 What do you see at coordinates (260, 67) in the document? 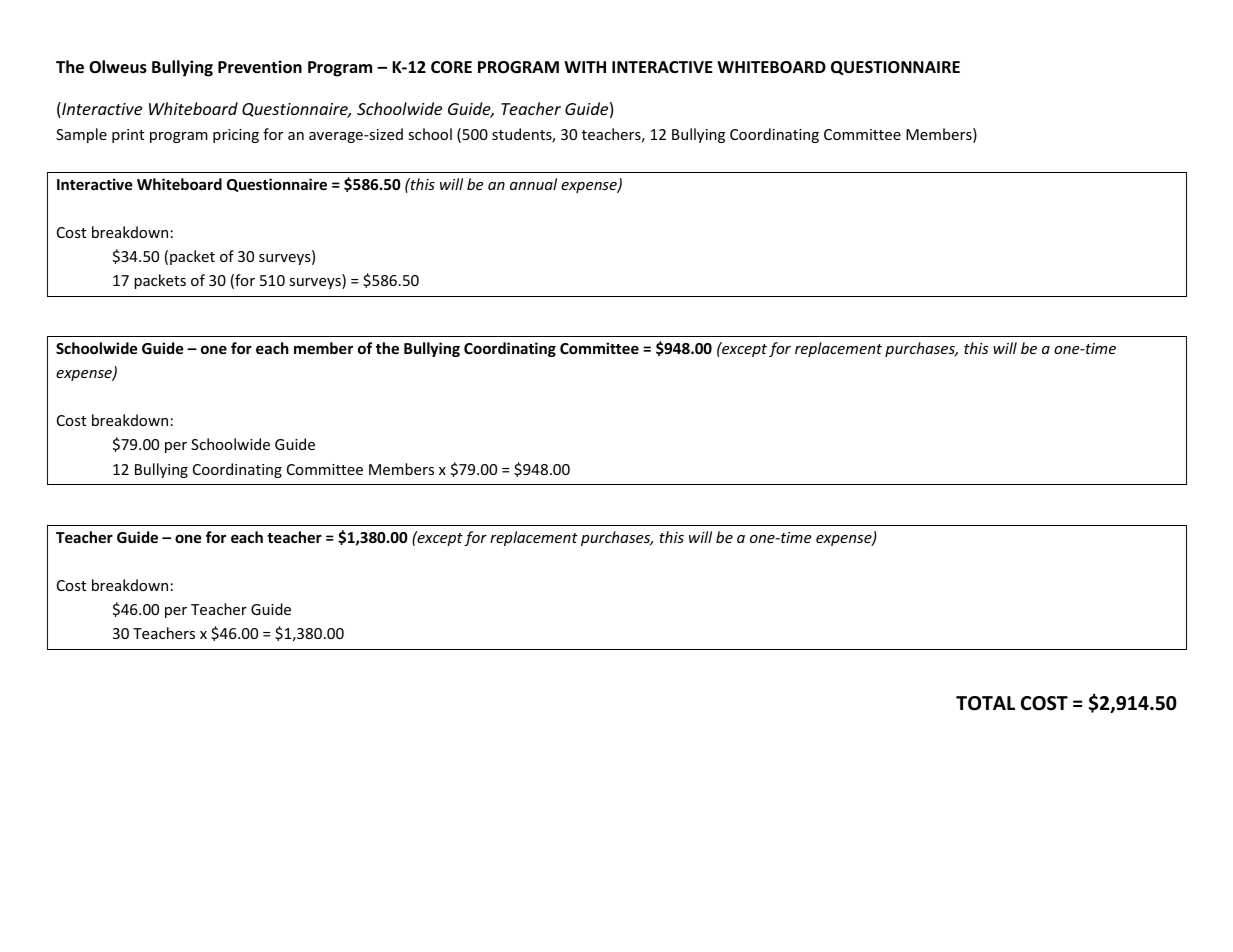
I see `Prevention` at bounding box center [260, 67].
